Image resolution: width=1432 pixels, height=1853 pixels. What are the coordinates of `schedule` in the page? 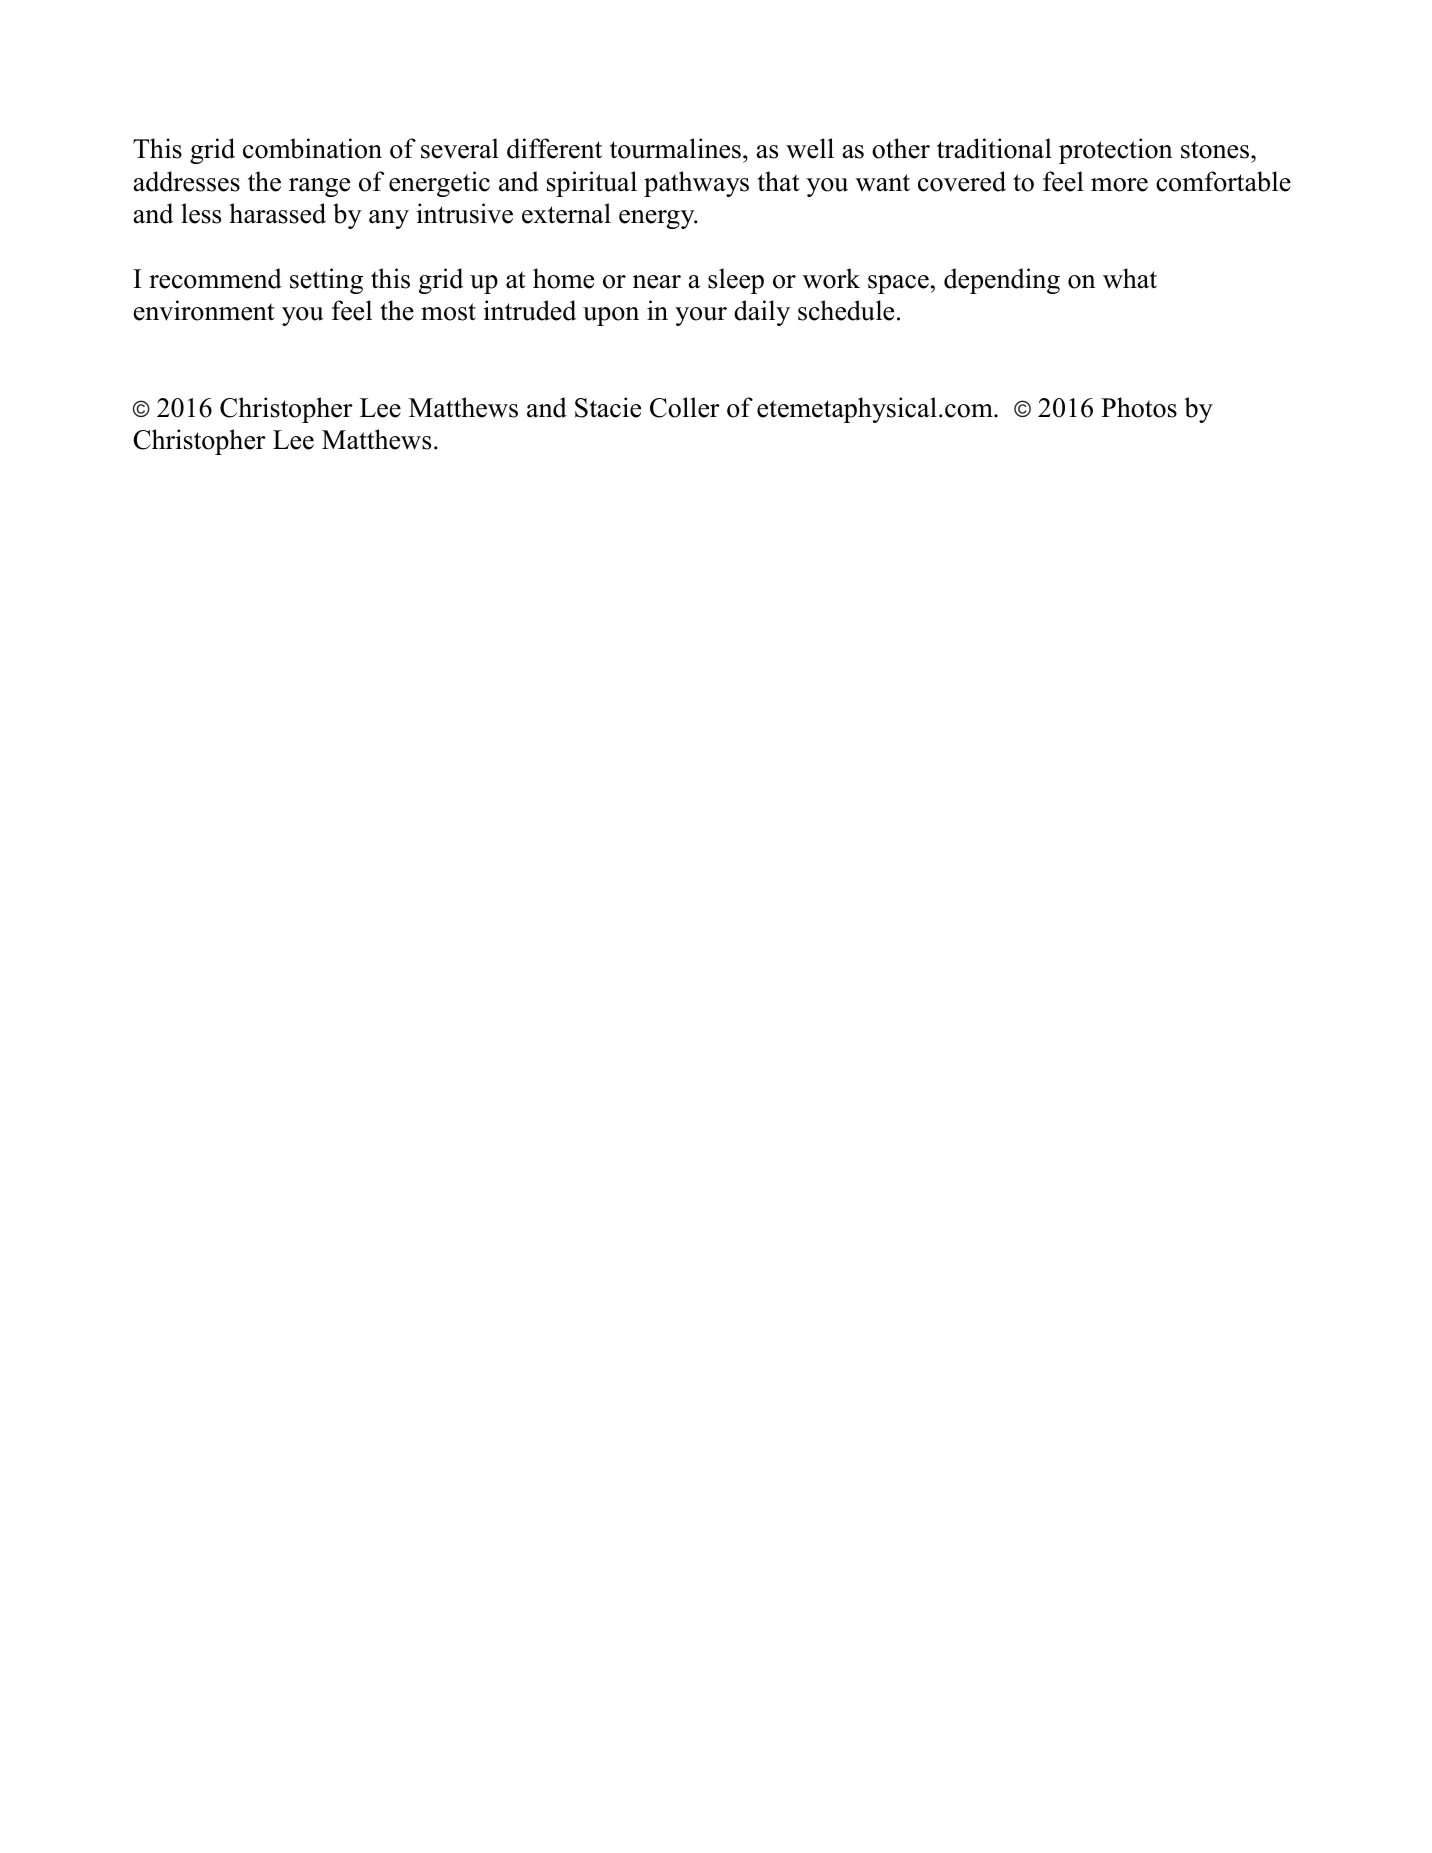 It's located at (846, 310).
